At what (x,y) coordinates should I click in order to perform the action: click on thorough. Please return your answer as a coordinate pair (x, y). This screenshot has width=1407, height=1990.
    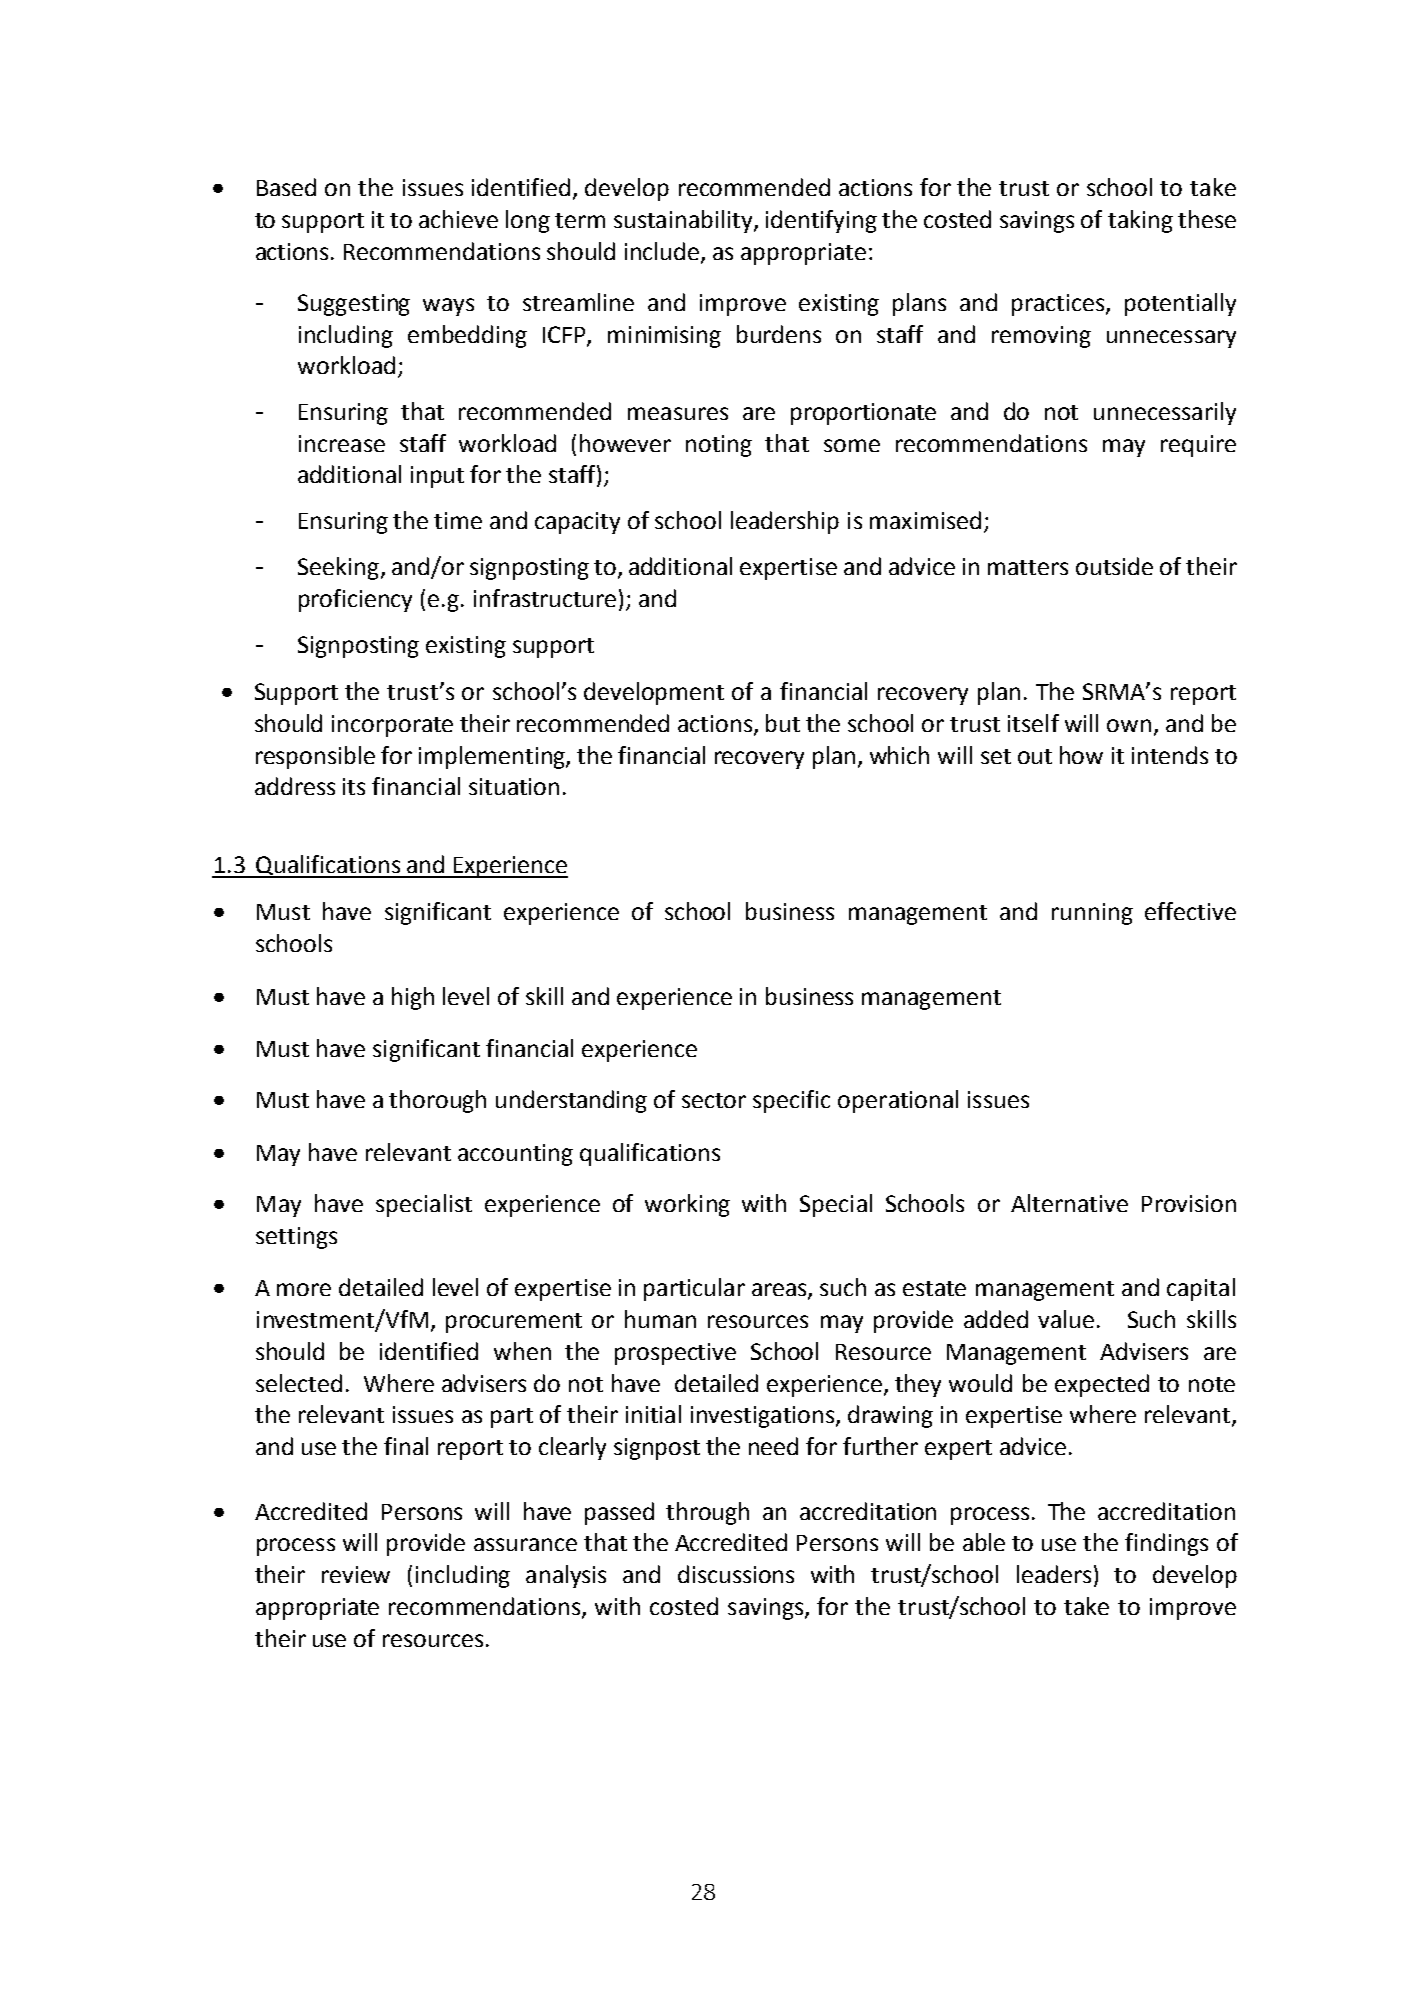
    Looking at the image, I should click on (437, 1101).
